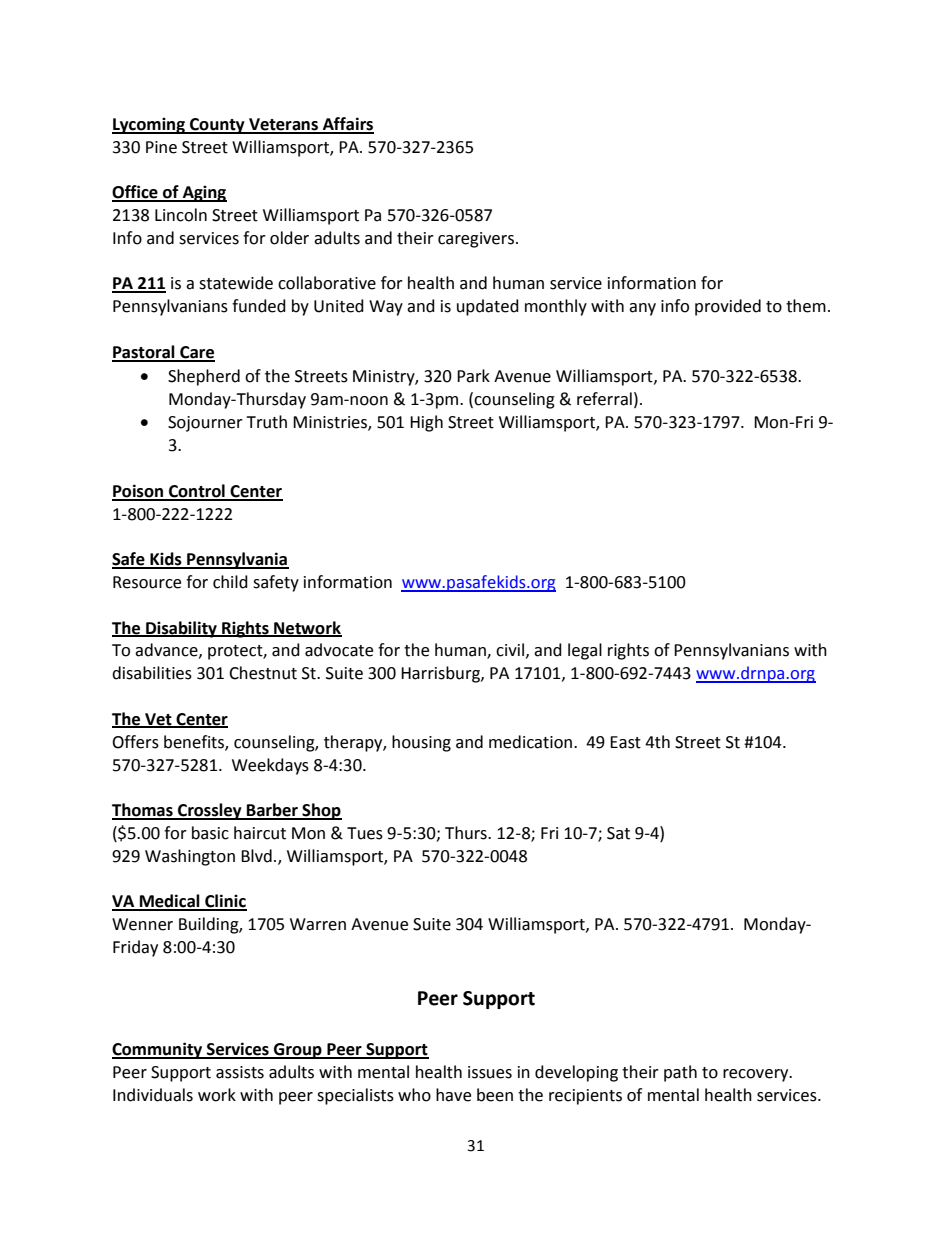 The height and width of the image is (1233, 952). What do you see at coordinates (217, 126) in the image?
I see `County` at bounding box center [217, 126].
